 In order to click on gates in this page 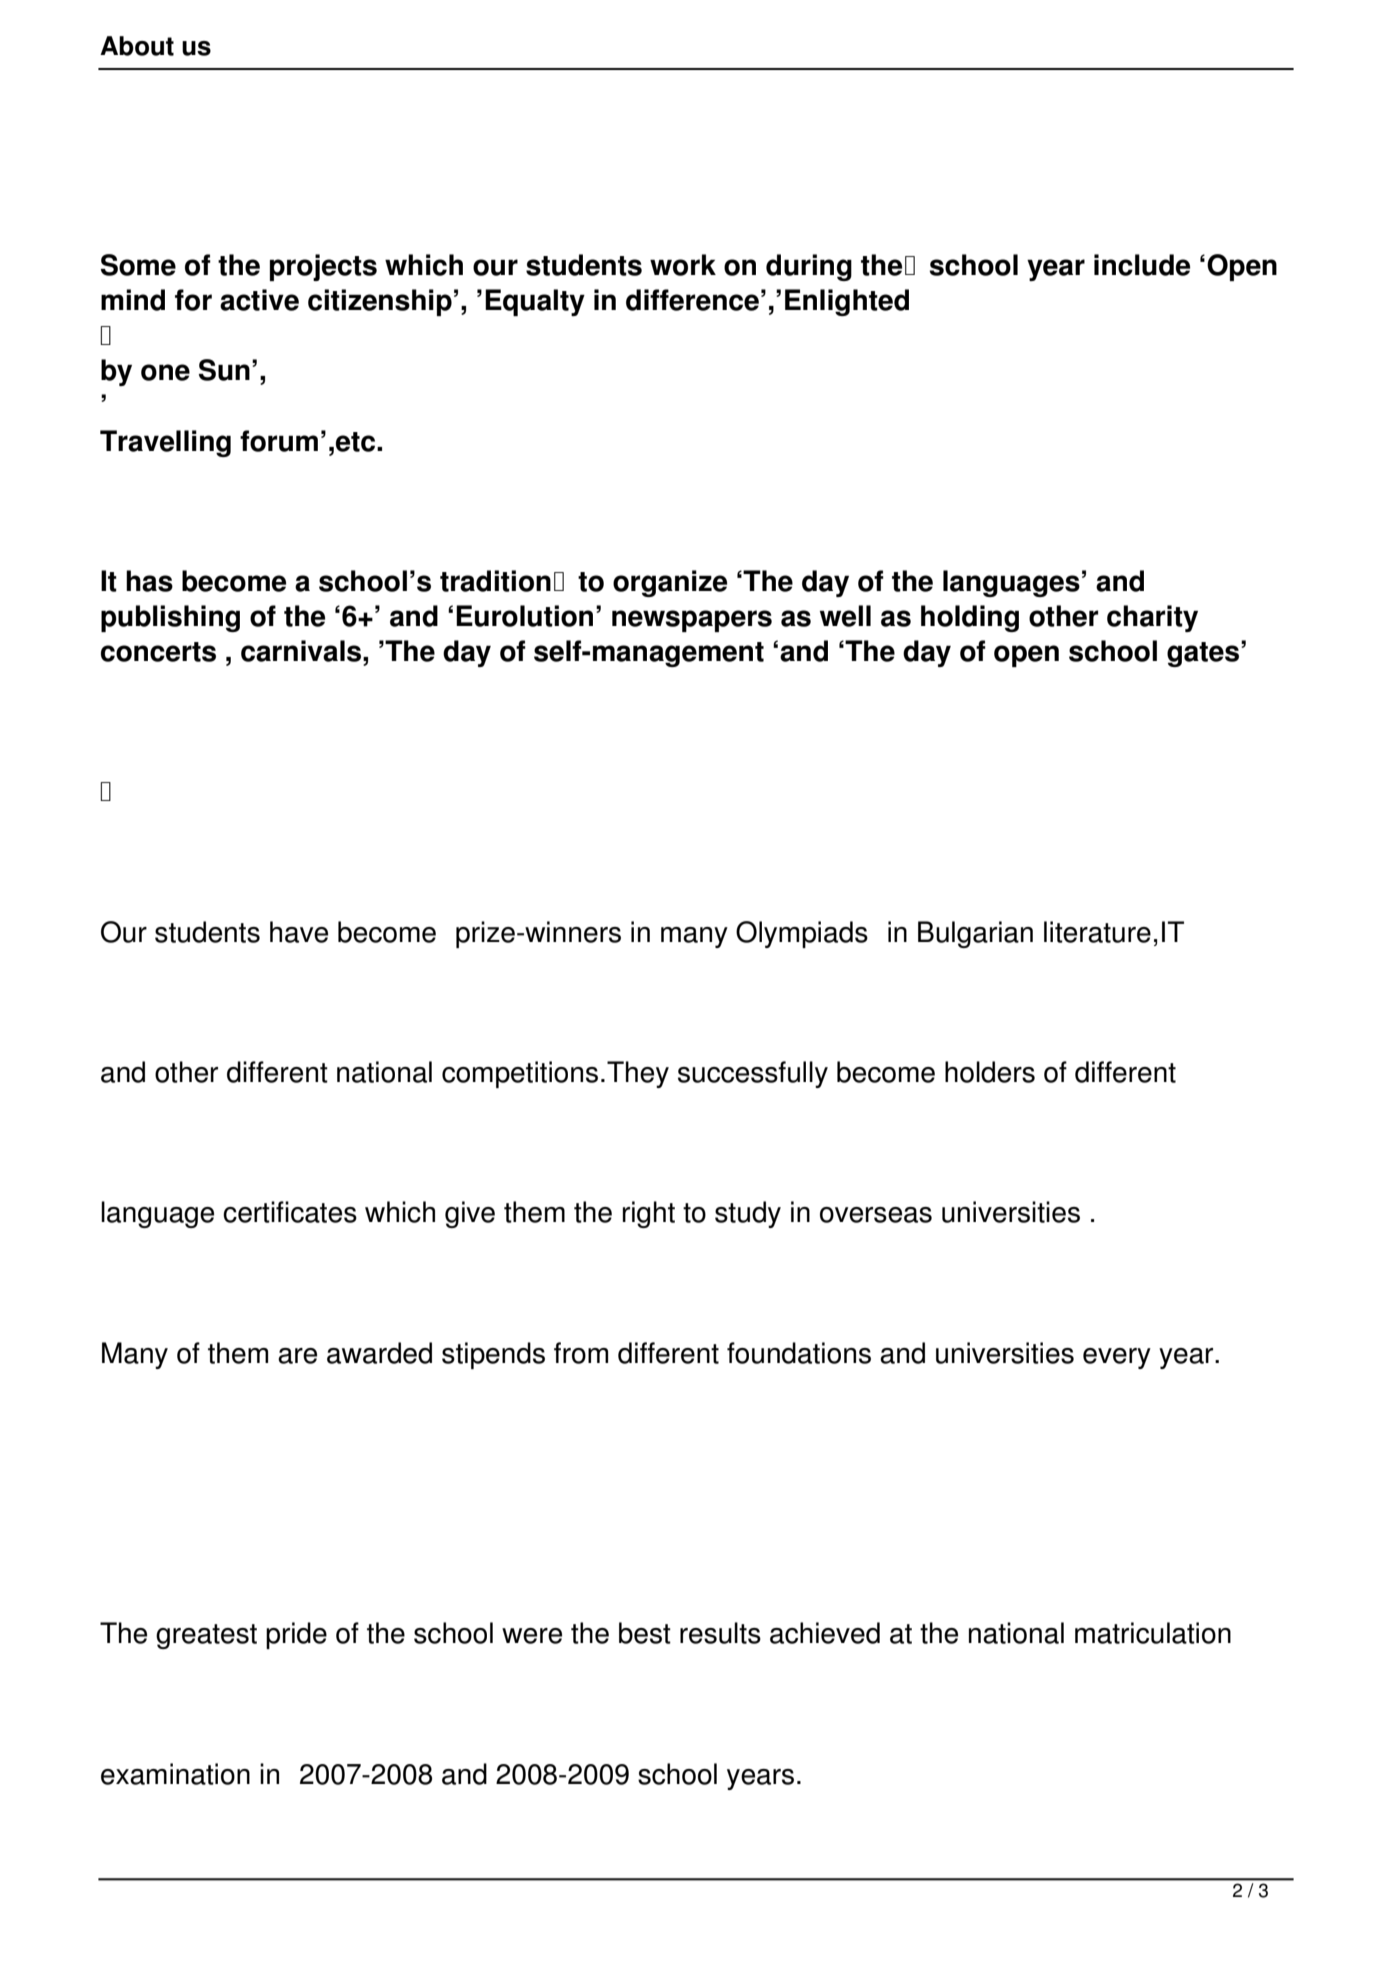, I will do `click(1203, 654)`.
